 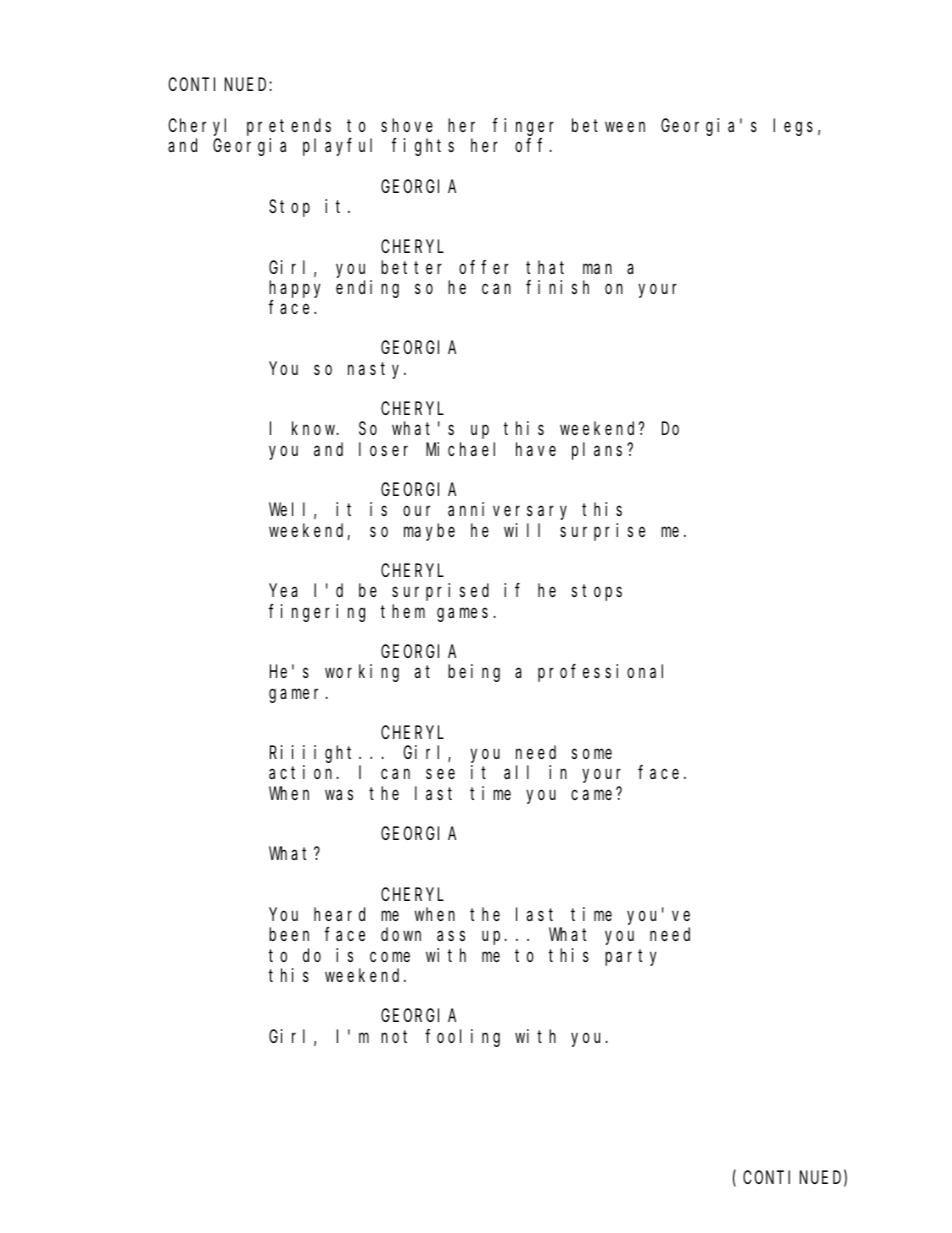 I want to click on games, so click(x=462, y=614).
